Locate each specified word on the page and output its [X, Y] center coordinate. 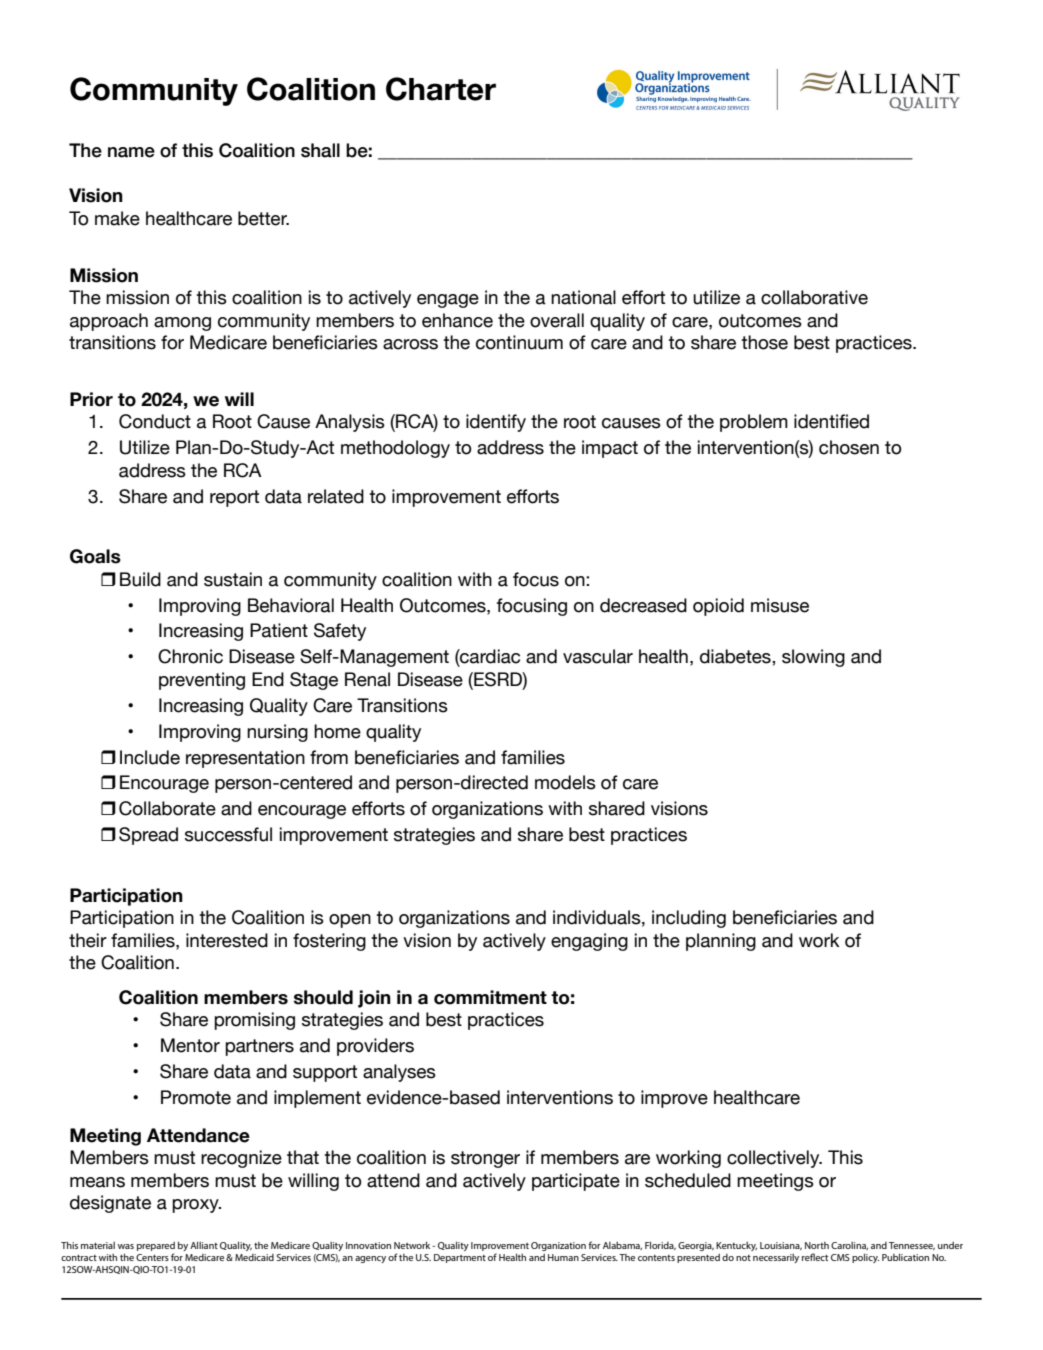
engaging [589, 942]
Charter [441, 89]
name [131, 152]
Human [563, 1257]
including [689, 919]
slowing [813, 658]
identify [496, 423]
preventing [202, 681]
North [817, 1245]
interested [227, 940]
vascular [598, 656]
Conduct [155, 421]
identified [831, 421]
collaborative [814, 297]
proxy [196, 1206]
